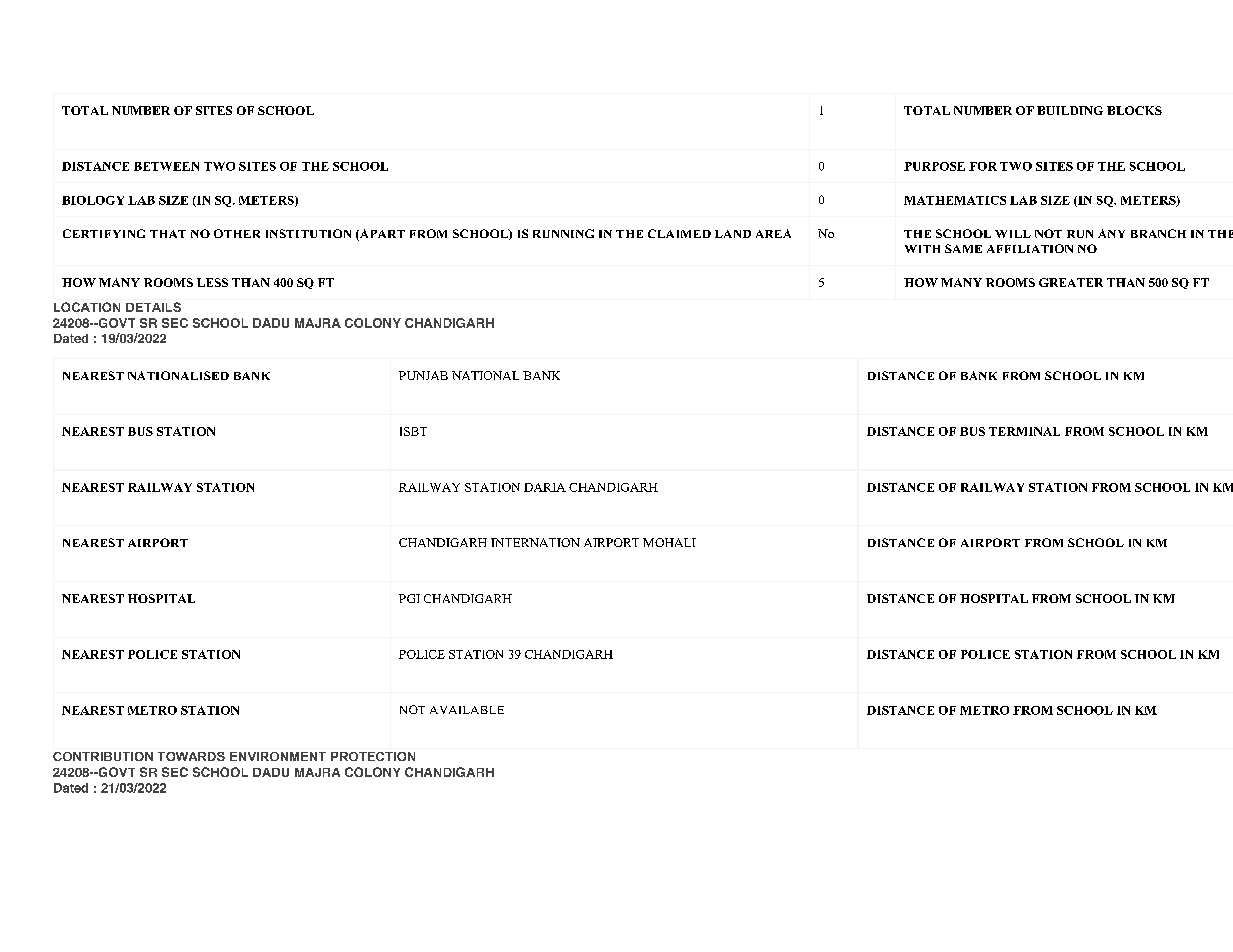  I want to click on PUNJAB, so click(423, 375).
